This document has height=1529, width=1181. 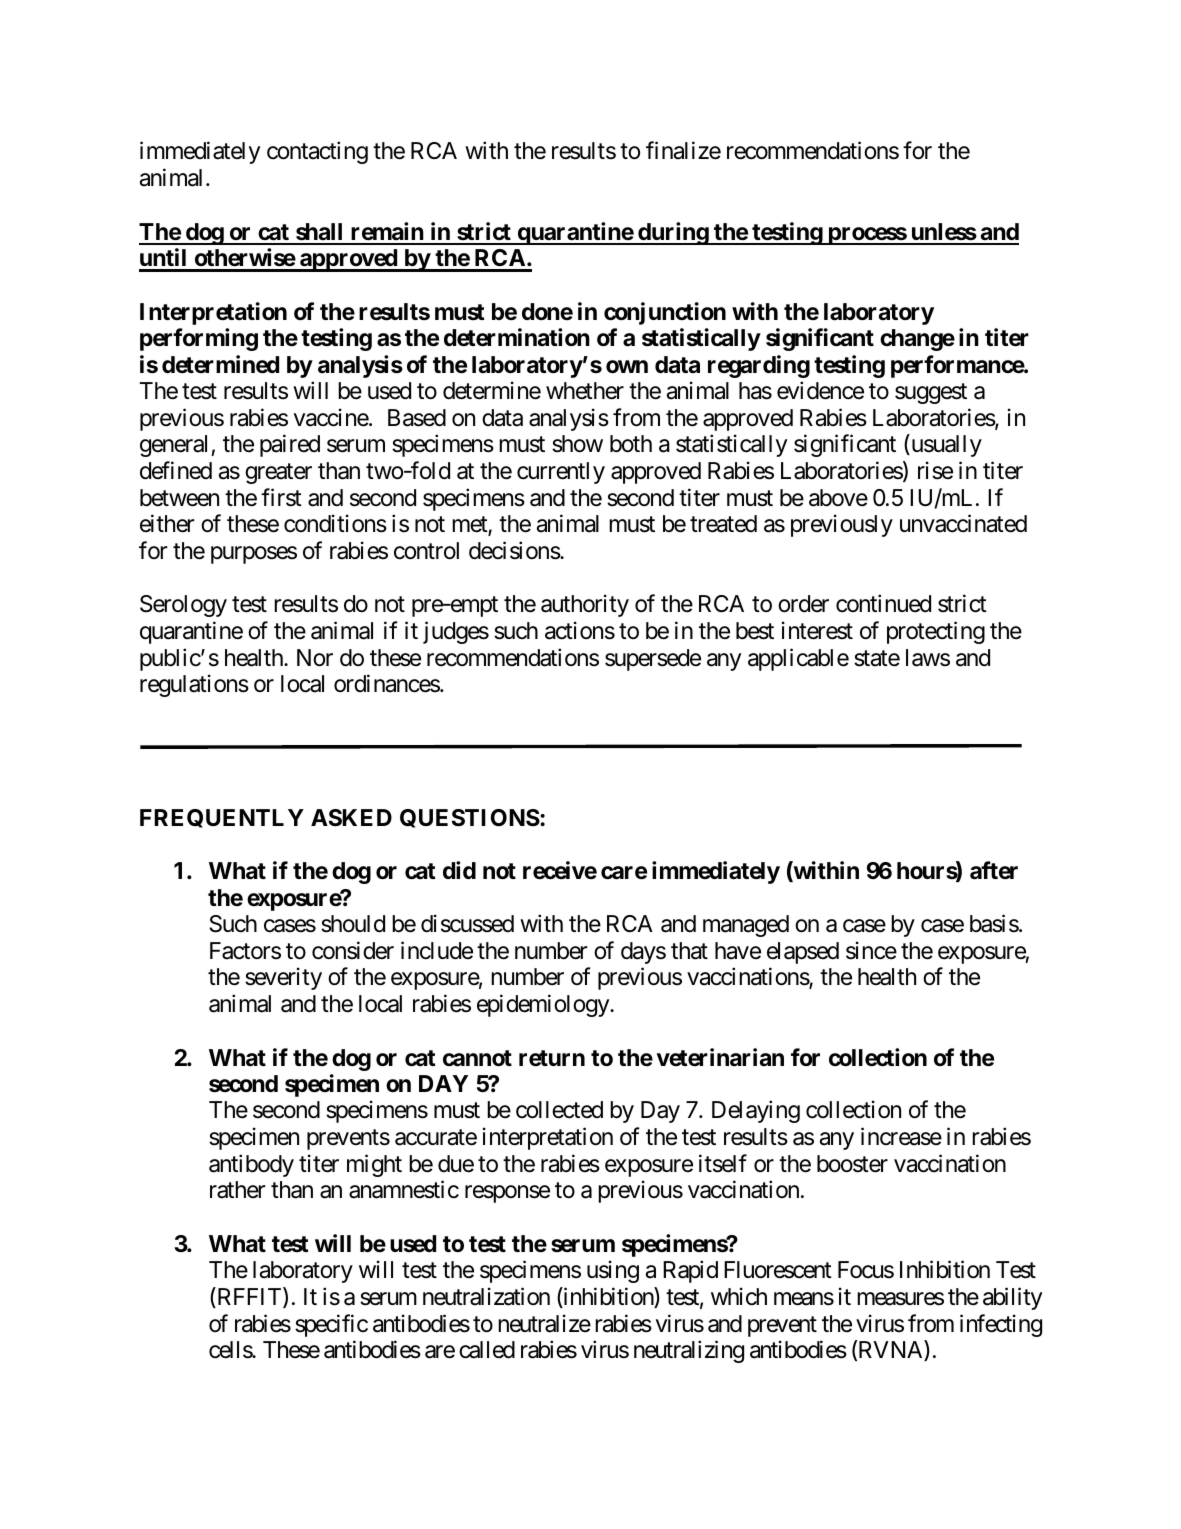 I want to click on suggest, so click(x=931, y=394).
